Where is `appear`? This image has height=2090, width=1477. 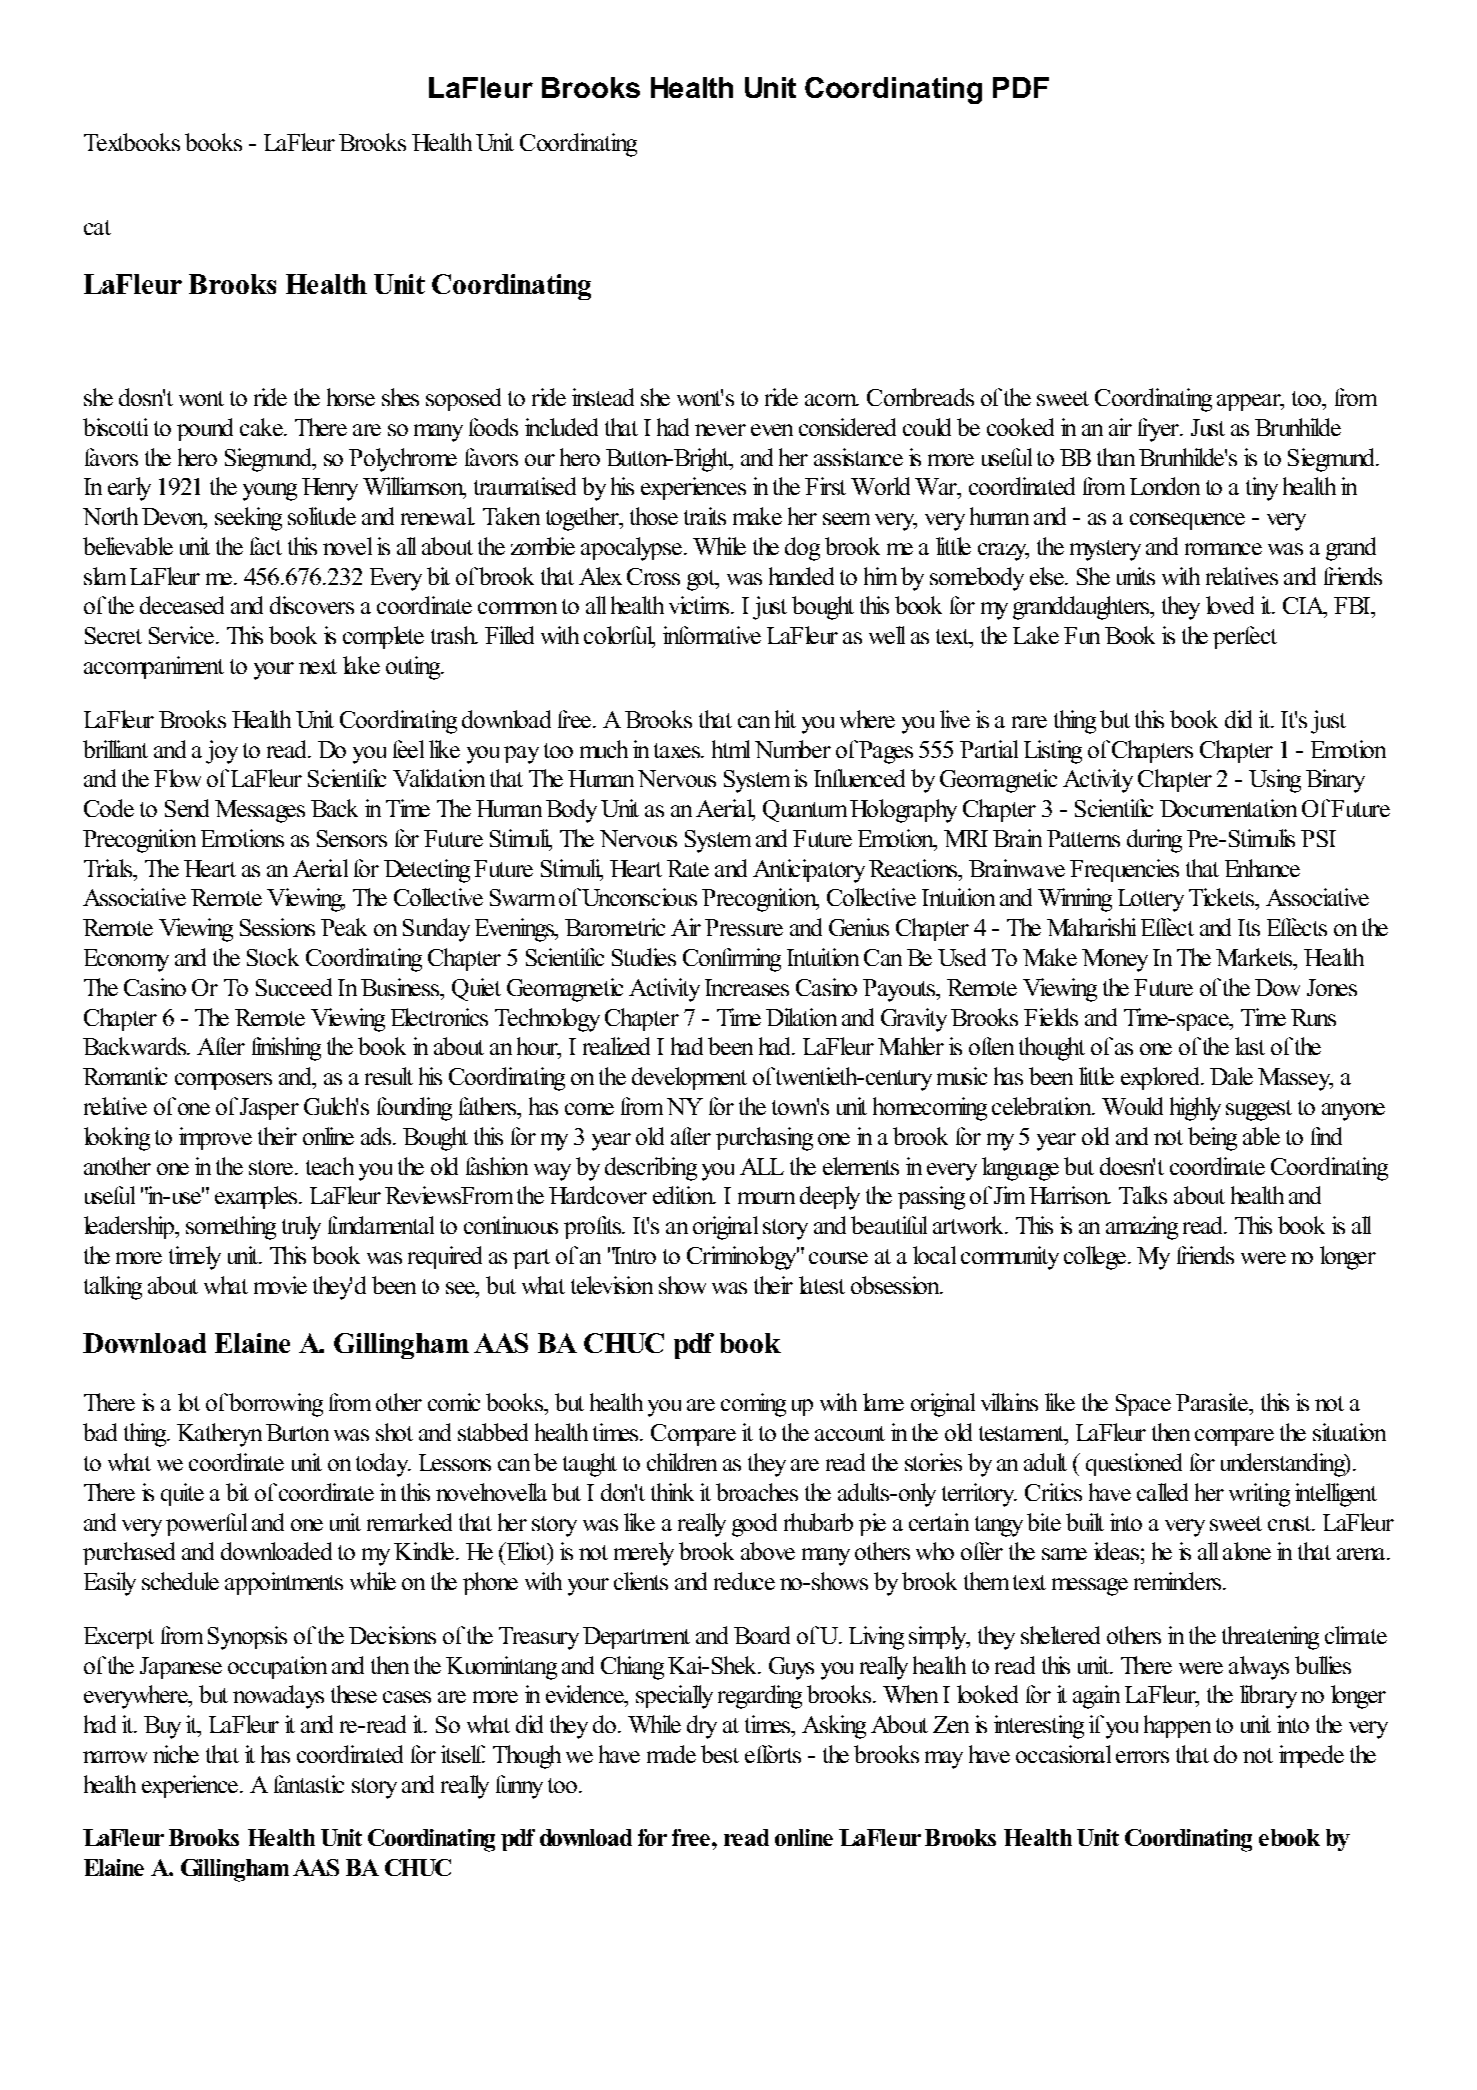 appear is located at coordinates (1250, 402).
